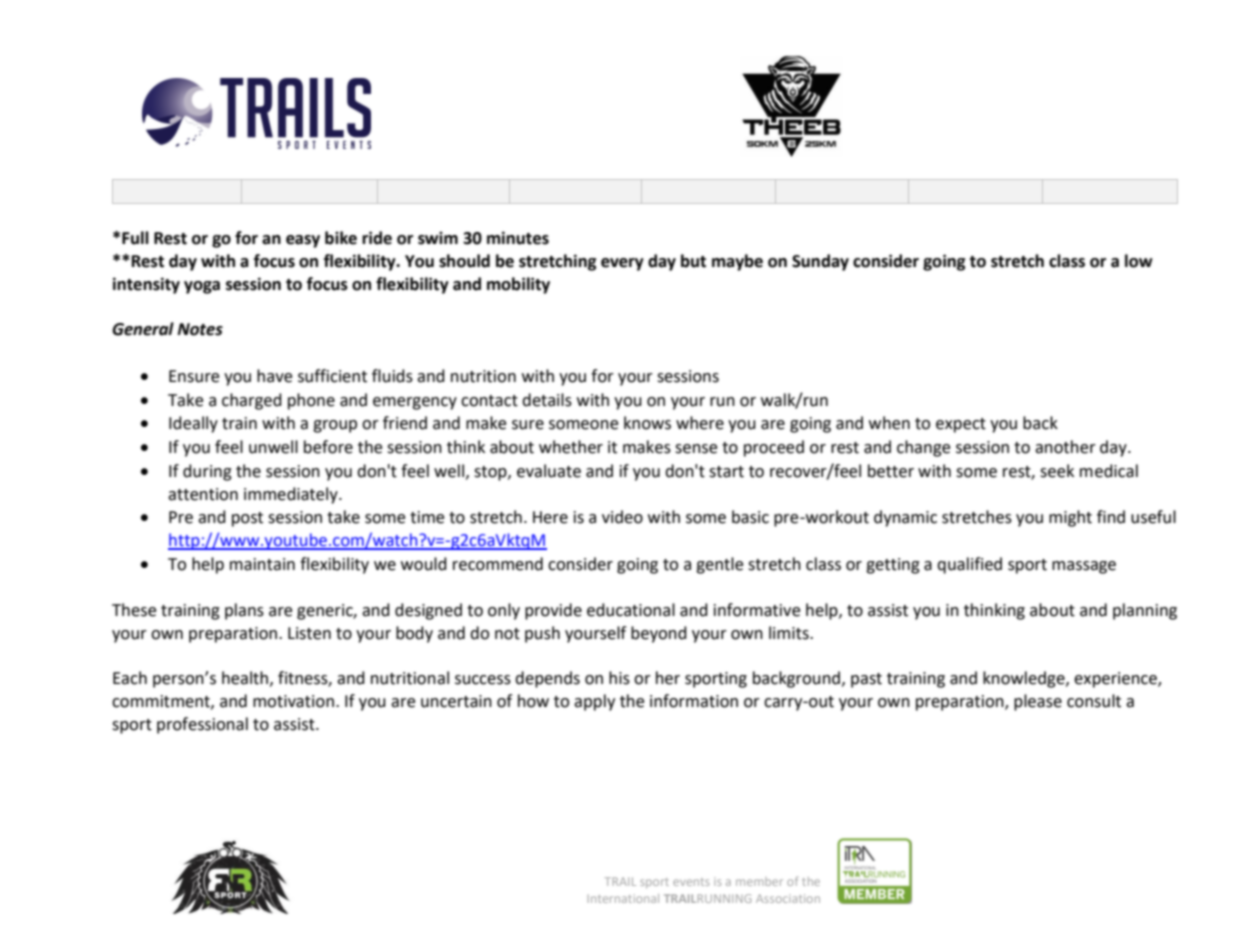 The image size is (1233, 952). Describe the element at coordinates (622, 264) in the document. I see `every` at that location.
